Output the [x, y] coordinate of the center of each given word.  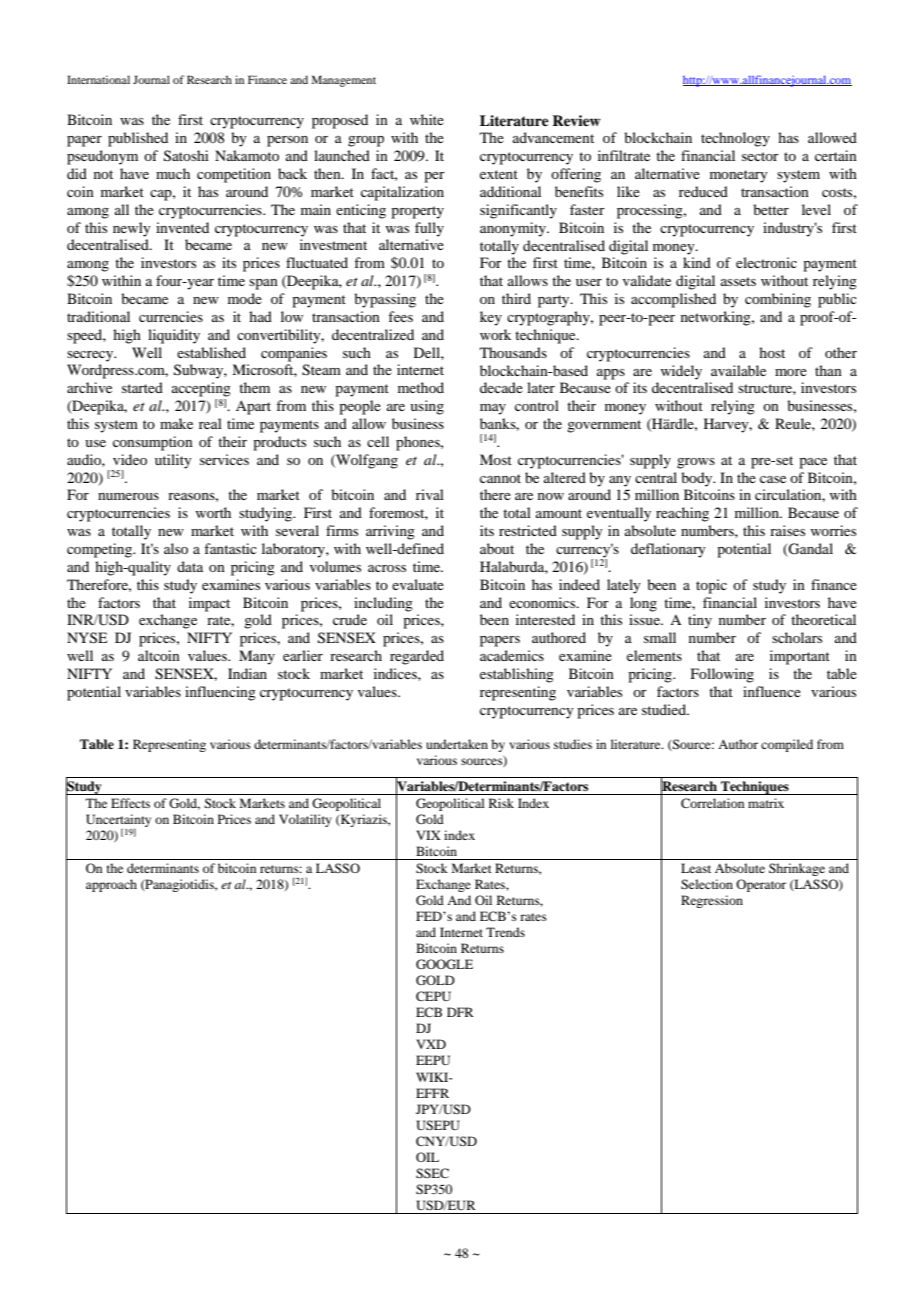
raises [787, 530]
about [497, 548]
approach [111, 885]
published [138, 139]
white [427, 119]
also [176, 548]
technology [735, 139]
